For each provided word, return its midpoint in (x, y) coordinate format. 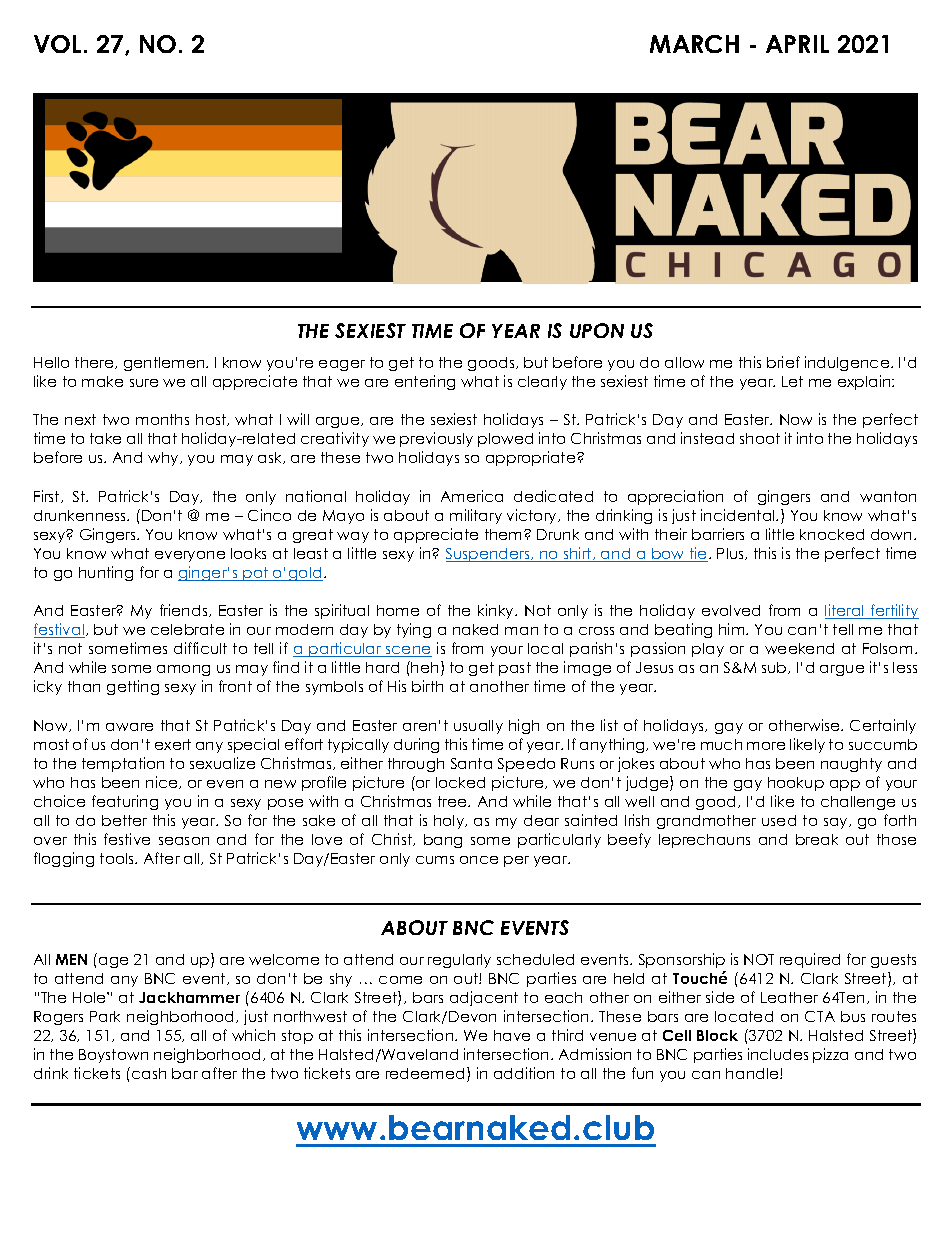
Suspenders (489, 555)
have (512, 1035)
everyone (190, 556)
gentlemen (165, 364)
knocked (832, 534)
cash (149, 1073)
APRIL (797, 44)
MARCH (694, 44)
